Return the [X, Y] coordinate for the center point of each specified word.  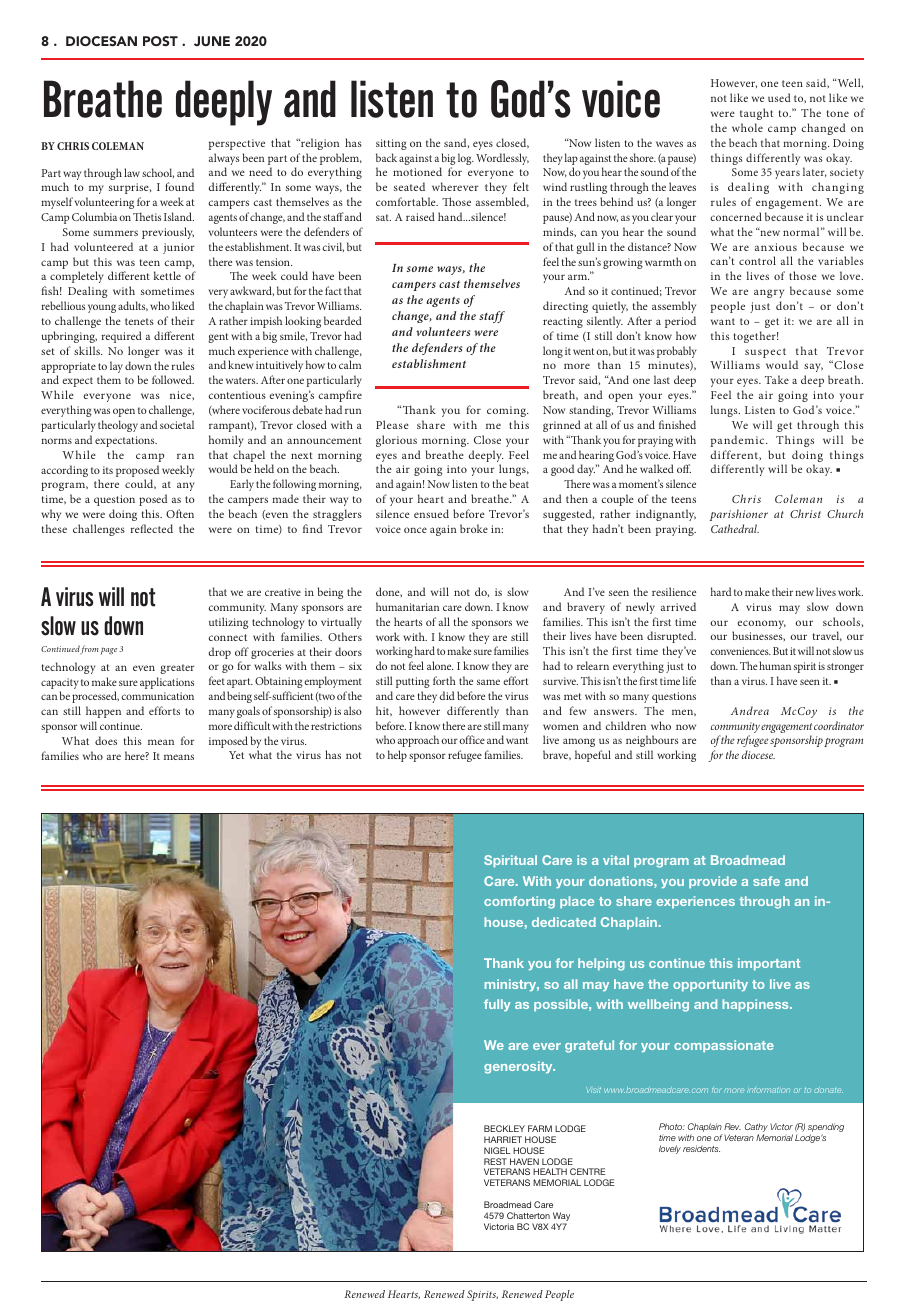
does [106, 740]
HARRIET [503, 1139]
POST [160, 41]
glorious [396, 441]
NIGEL [497, 1150]
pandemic [739, 441]
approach [418, 741]
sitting [391, 144]
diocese [758, 754]
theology [118, 426]
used [779, 97]
